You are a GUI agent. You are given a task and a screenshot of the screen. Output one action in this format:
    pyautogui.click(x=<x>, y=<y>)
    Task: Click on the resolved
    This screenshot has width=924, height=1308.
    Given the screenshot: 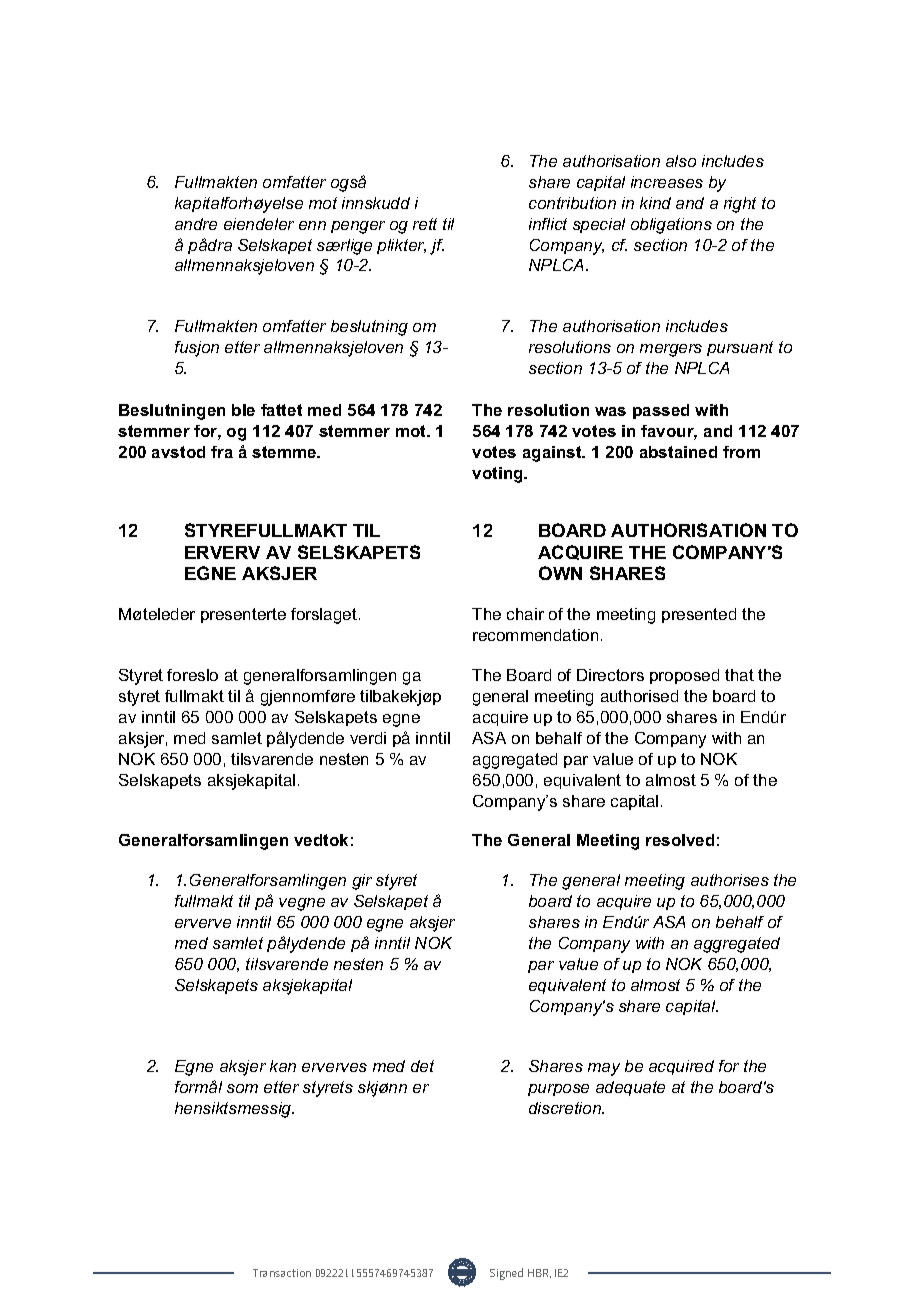 What is the action you would take?
    pyautogui.click(x=680, y=840)
